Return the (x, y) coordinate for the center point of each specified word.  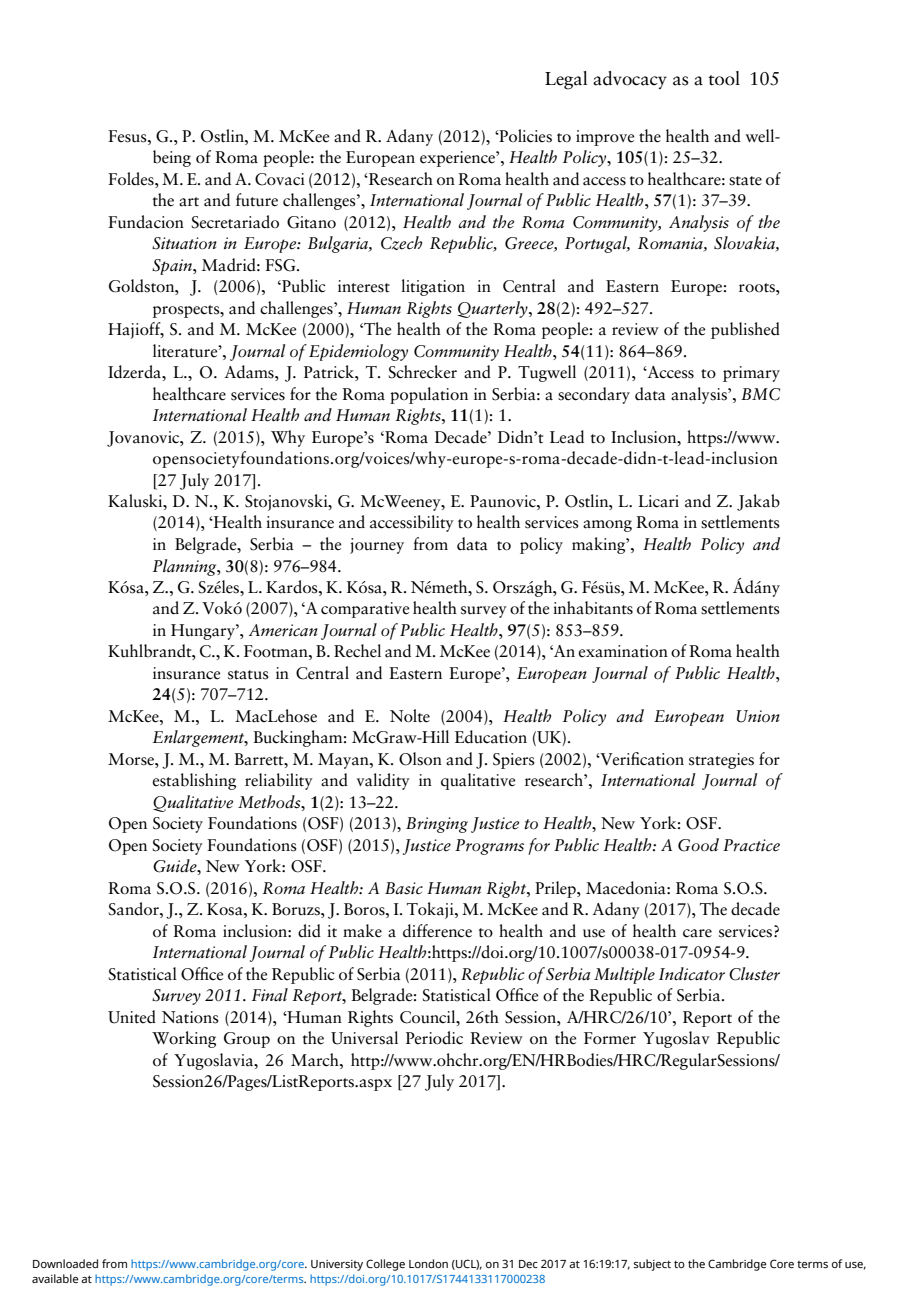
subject (652, 1265)
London (428, 1263)
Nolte (410, 716)
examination (623, 651)
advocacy (630, 80)
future (257, 200)
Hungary (204, 632)
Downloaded (65, 1263)
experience (458, 159)
